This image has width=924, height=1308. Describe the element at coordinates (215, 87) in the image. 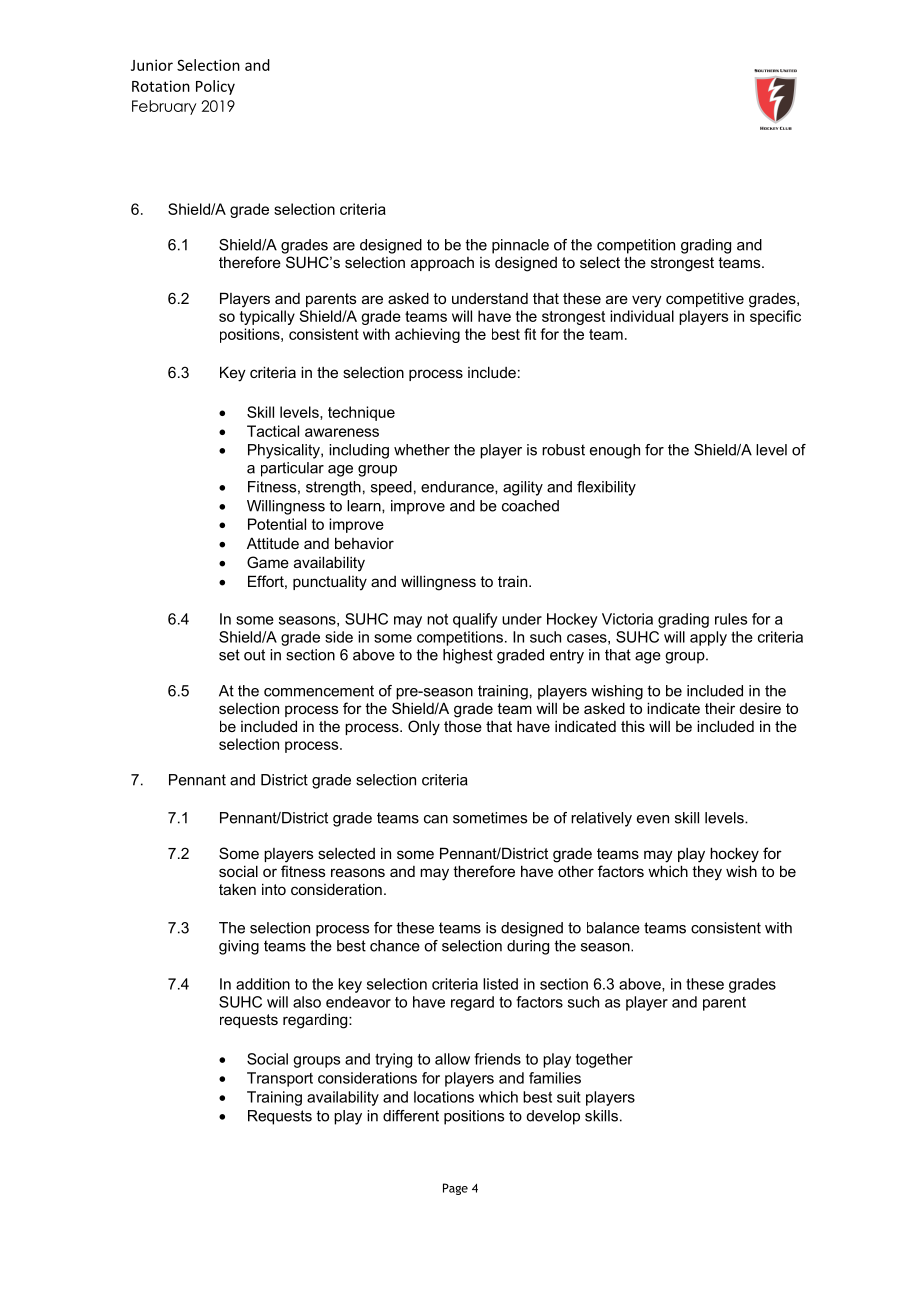

I see `Policy` at that location.
